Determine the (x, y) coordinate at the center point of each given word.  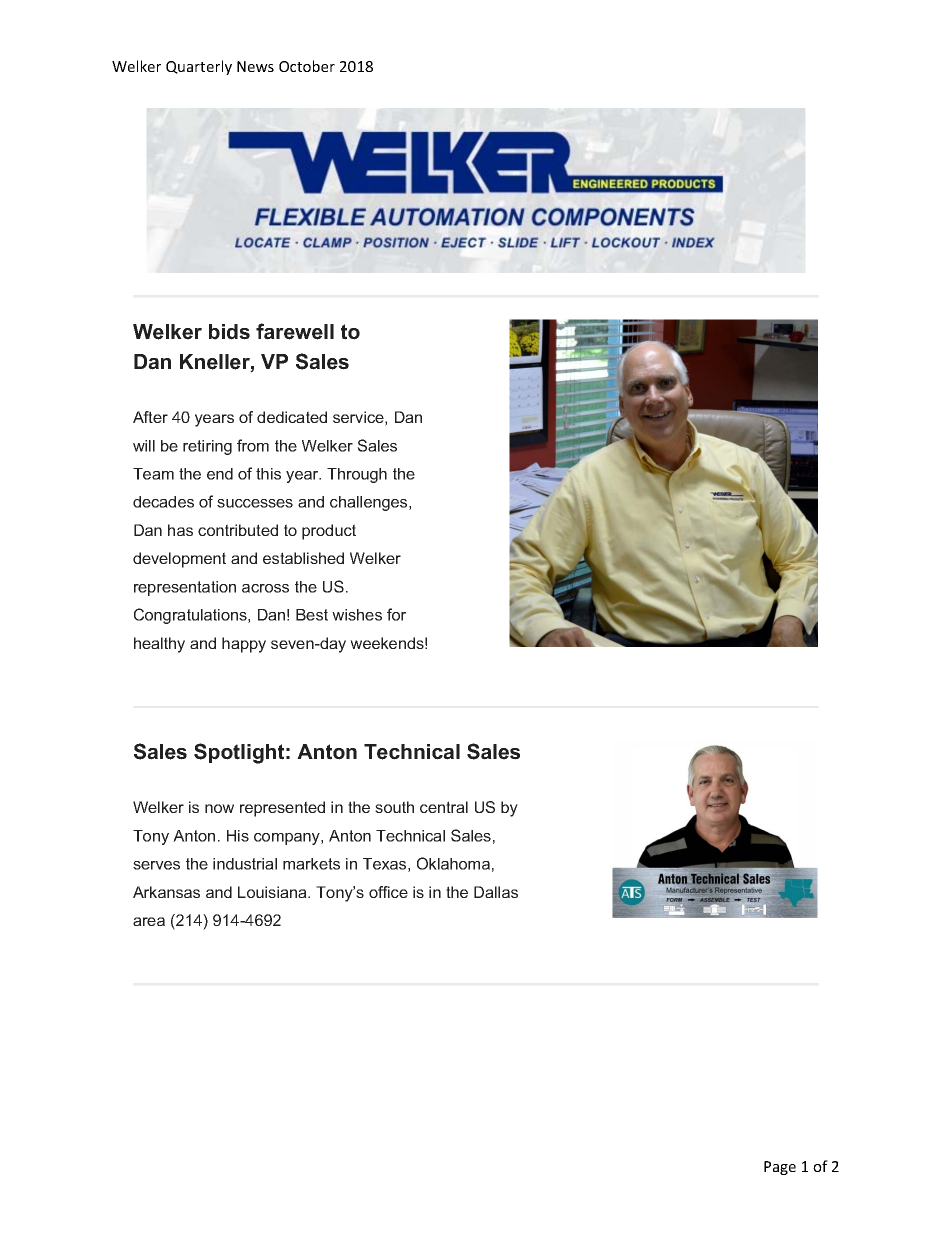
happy (244, 645)
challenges (370, 503)
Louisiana (273, 892)
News (255, 66)
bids (229, 332)
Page (780, 1168)
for (396, 614)
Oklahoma (453, 863)
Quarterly (199, 67)
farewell (295, 331)
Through (357, 475)
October (307, 66)
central (444, 807)
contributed (238, 530)
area (149, 921)
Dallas (496, 892)
